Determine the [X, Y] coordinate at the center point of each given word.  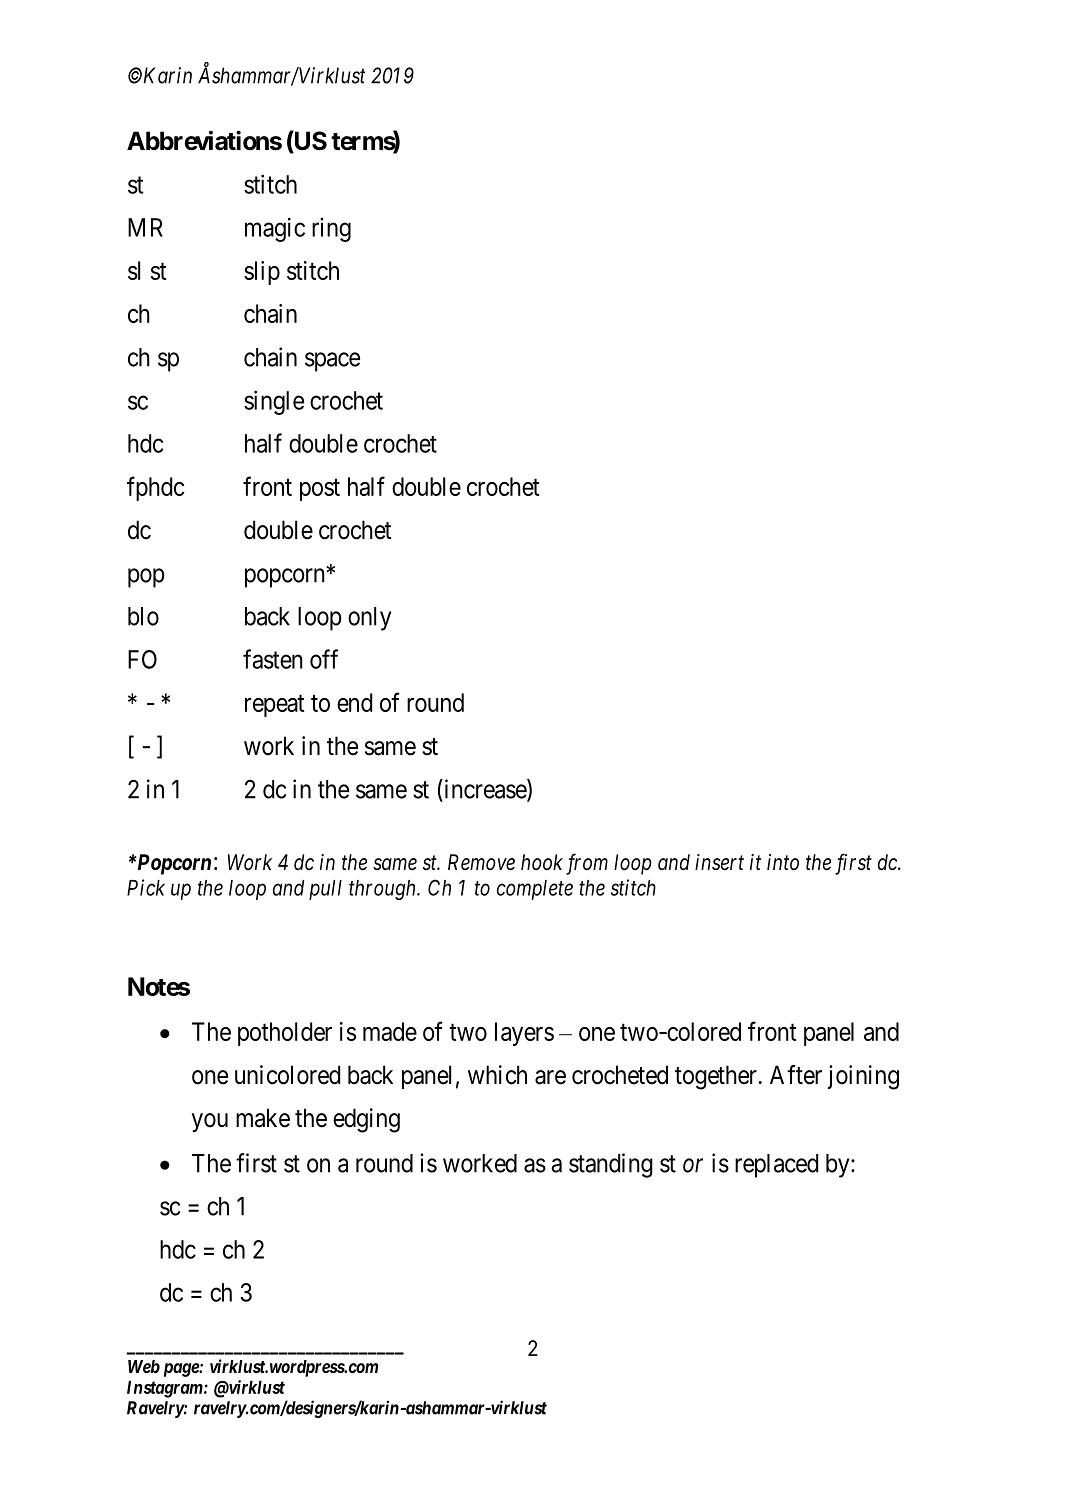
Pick [146, 887]
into [783, 862]
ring [331, 230]
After [796, 1075]
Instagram [165, 1389]
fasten [273, 659]
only [369, 619]
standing [611, 1165]
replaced [776, 1166]
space [332, 362]
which [497, 1075]
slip [262, 273]
